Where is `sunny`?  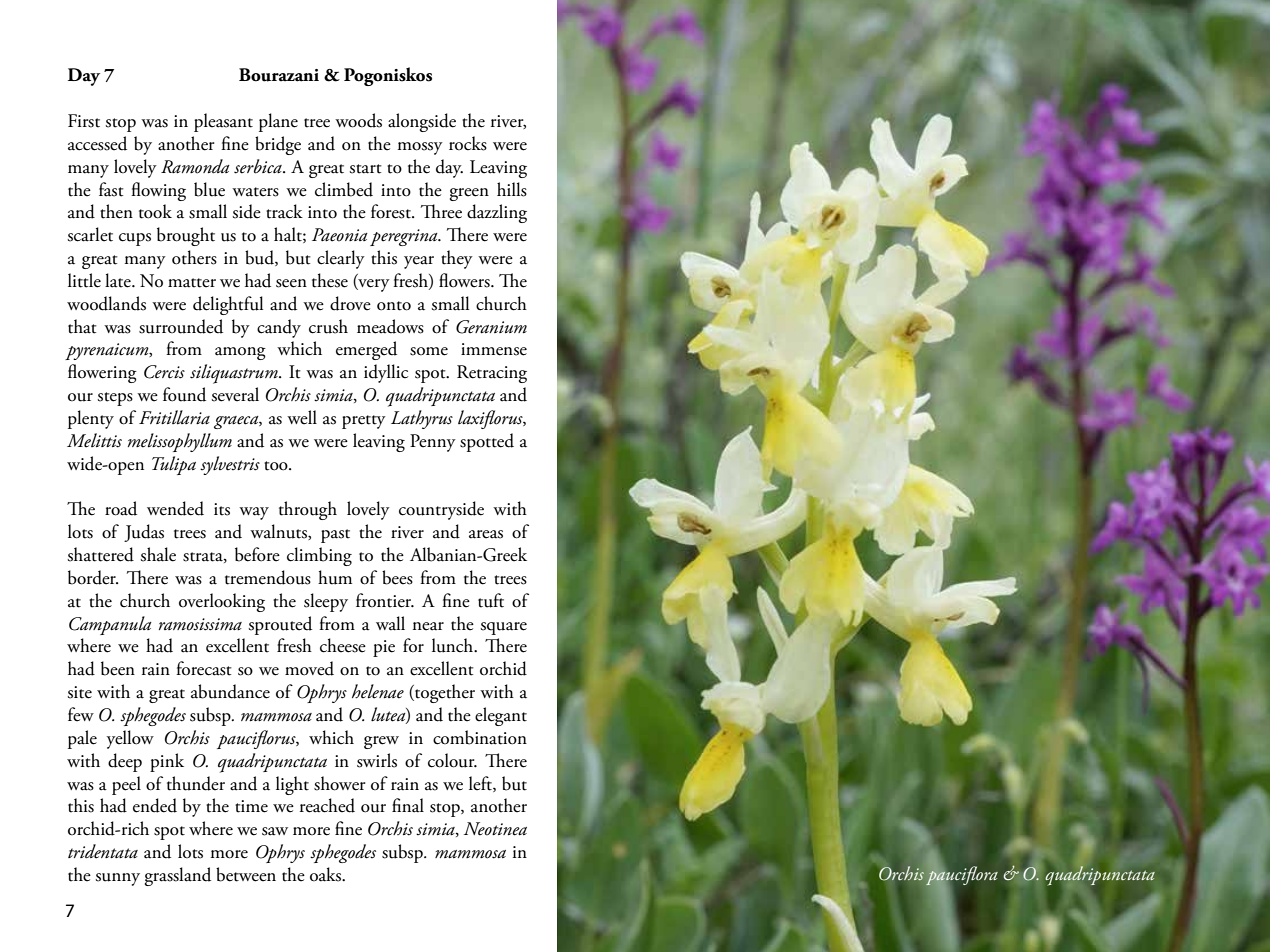 sunny is located at coordinates (118, 879).
